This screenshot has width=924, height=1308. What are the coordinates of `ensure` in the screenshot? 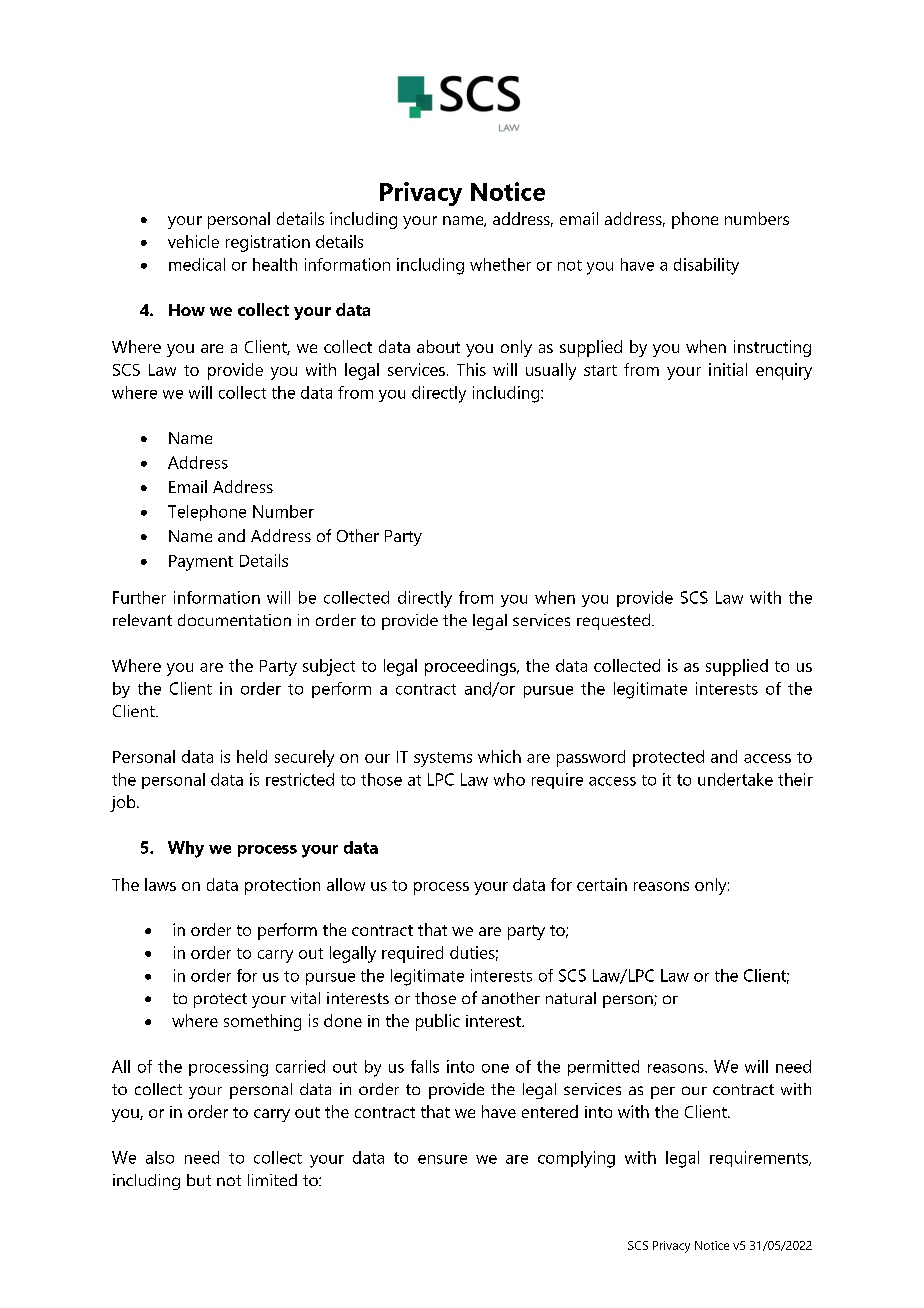 It's located at (442, 1159).
